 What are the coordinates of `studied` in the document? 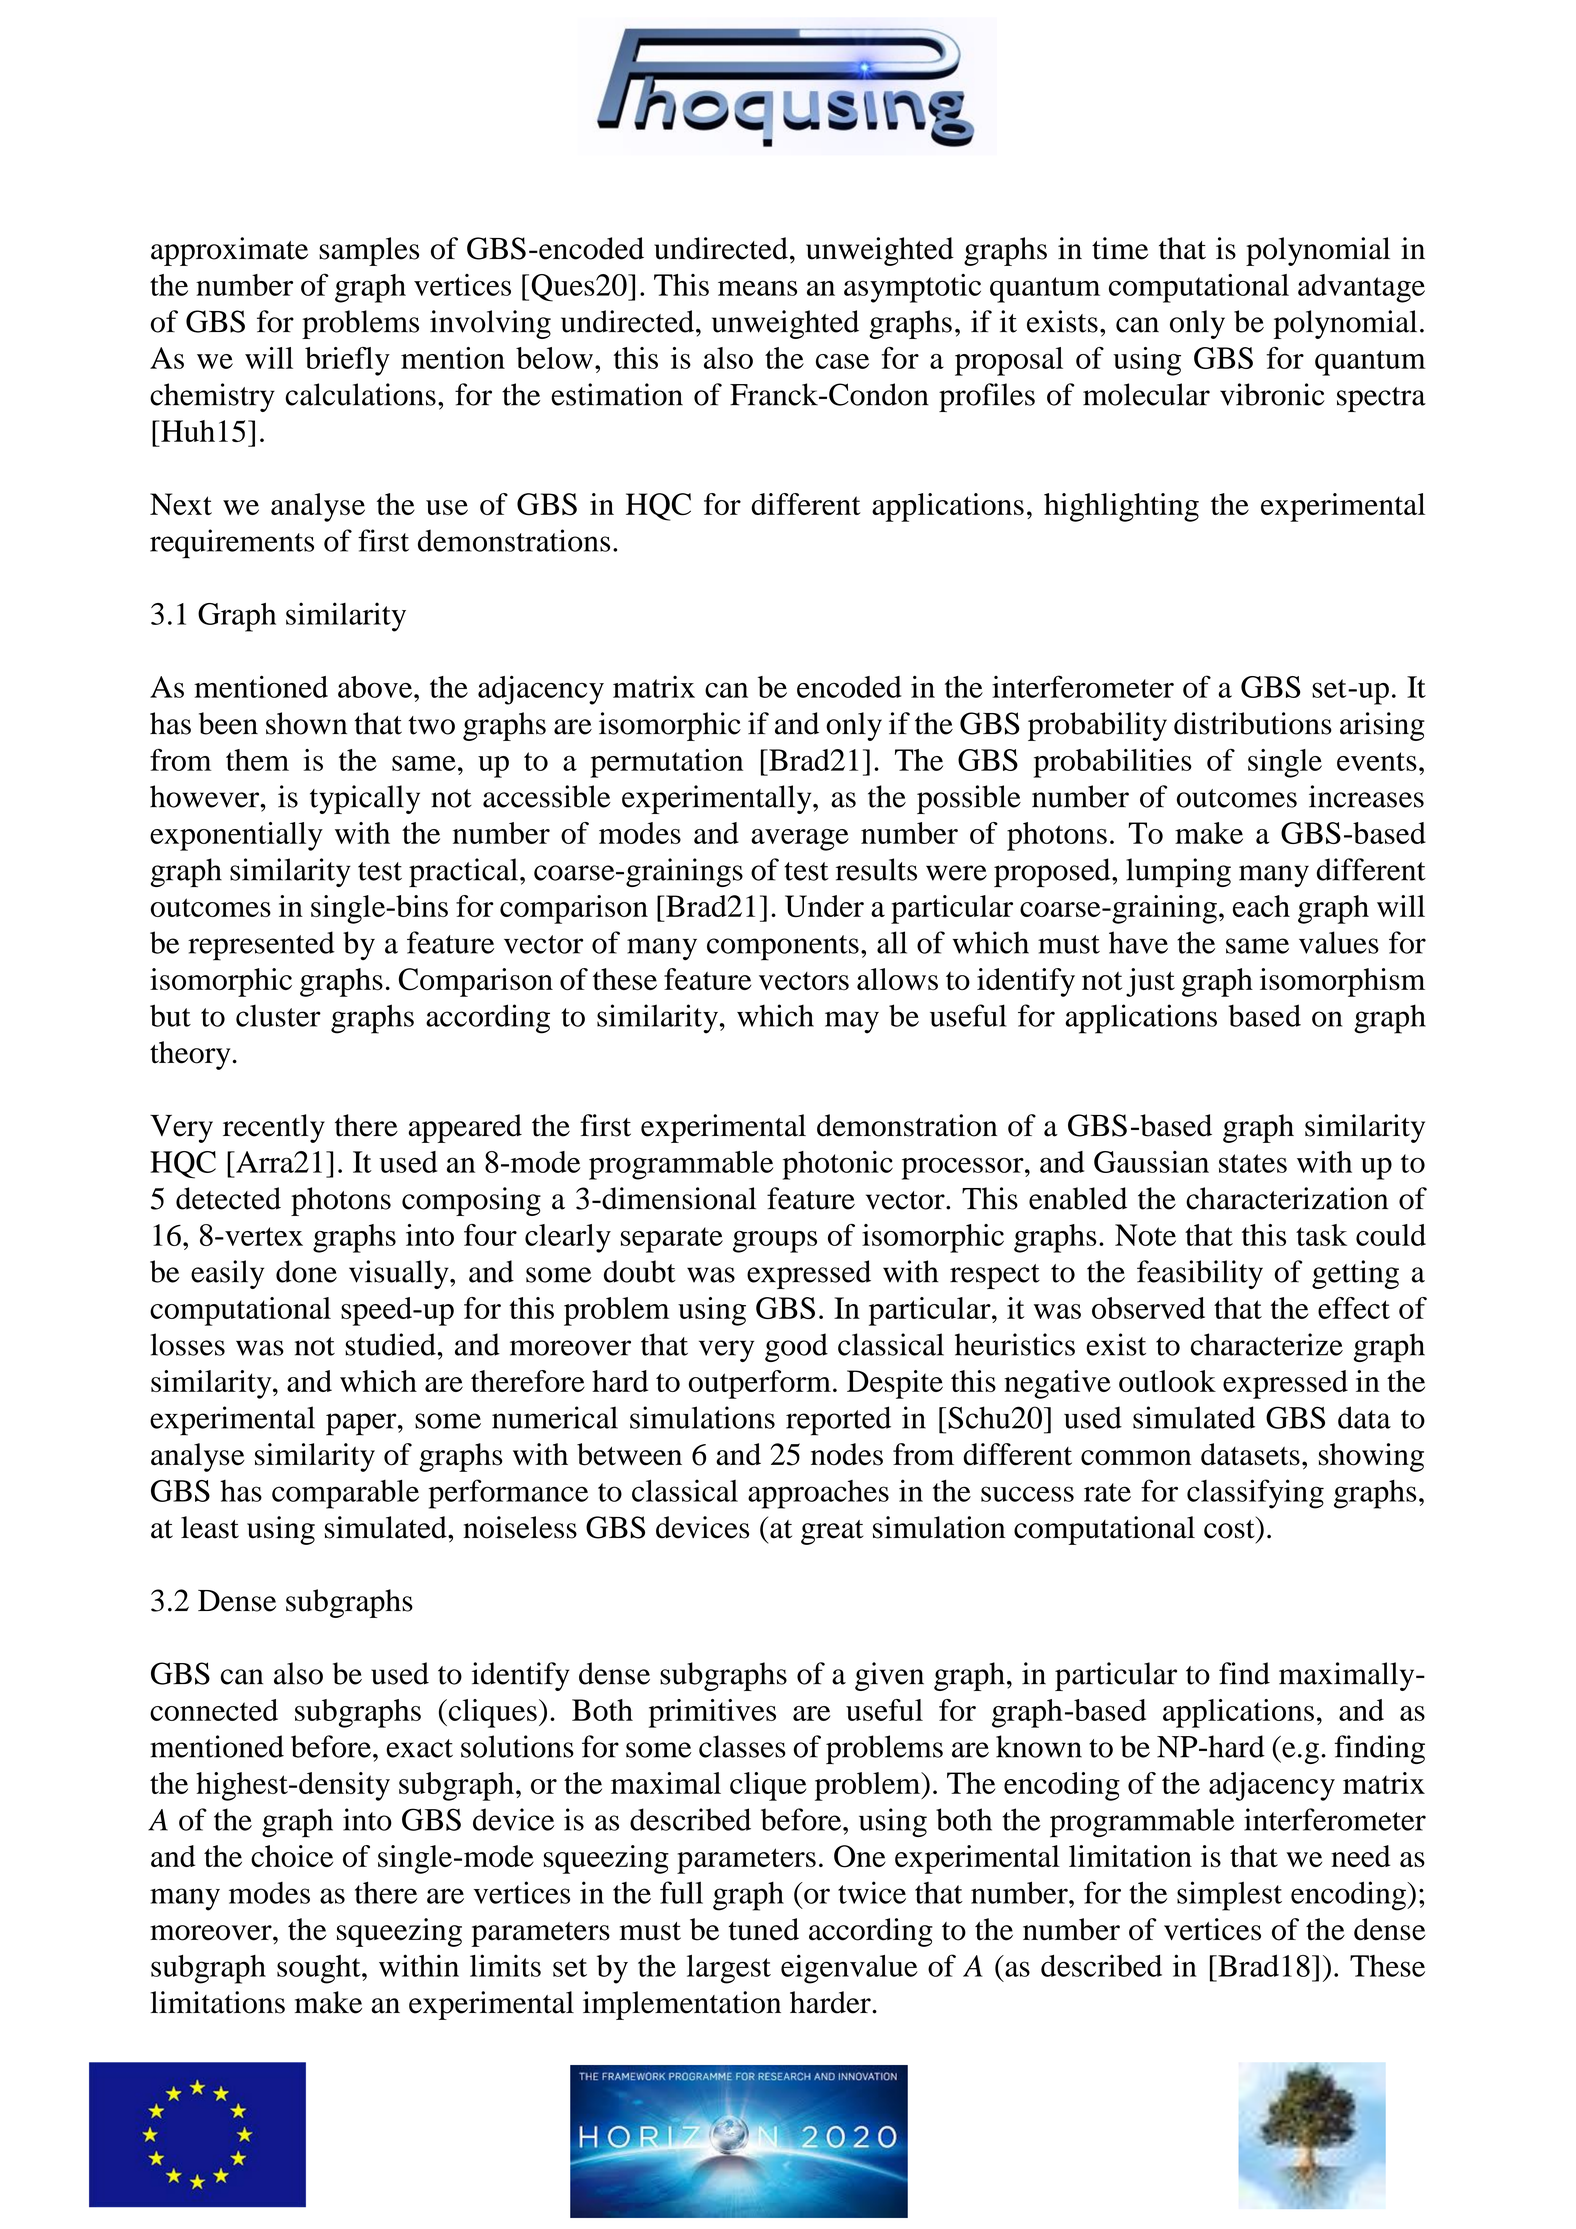 It's located at (391, 1344).
